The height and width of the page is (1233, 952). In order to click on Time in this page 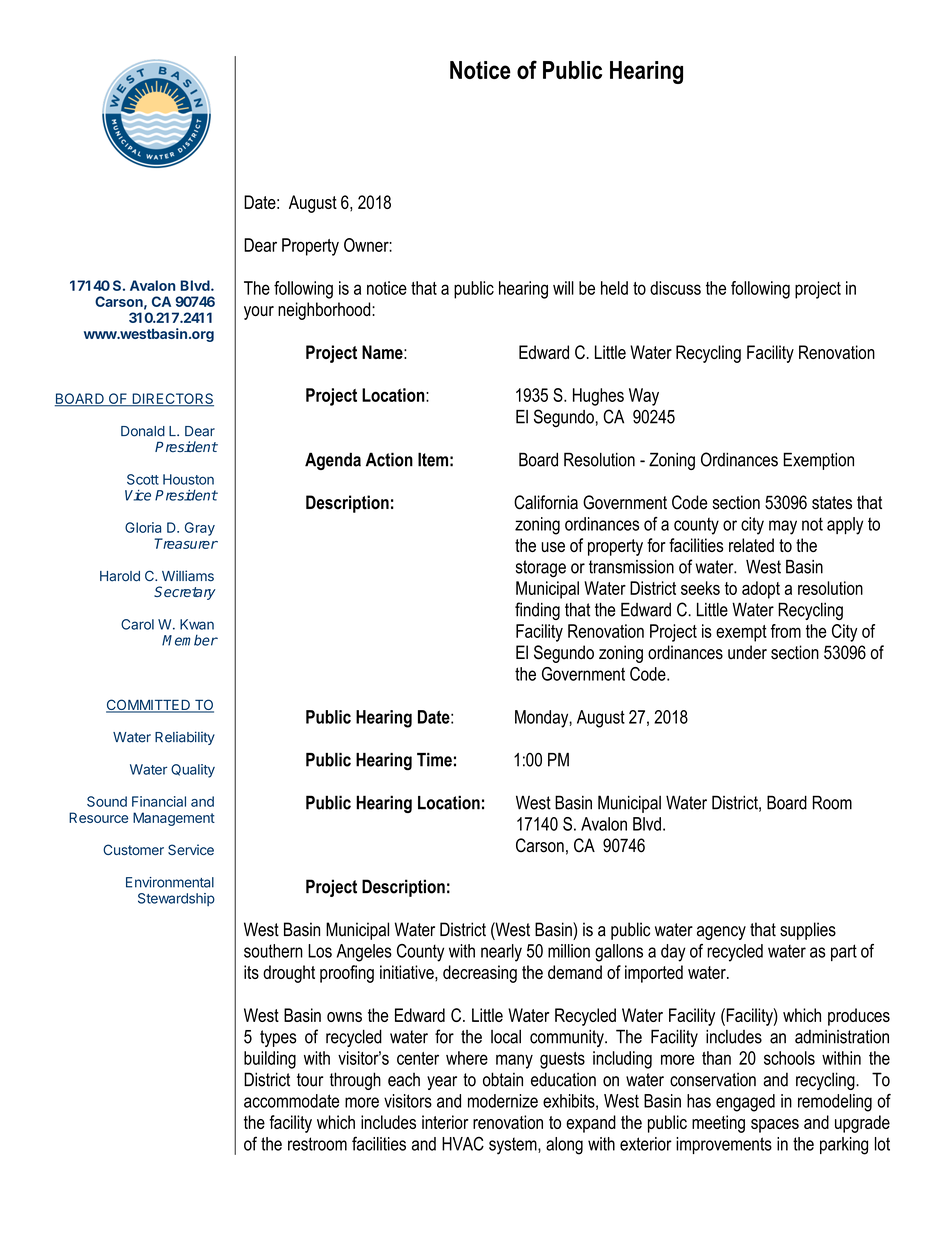, I will do `click(434, 760)`.
